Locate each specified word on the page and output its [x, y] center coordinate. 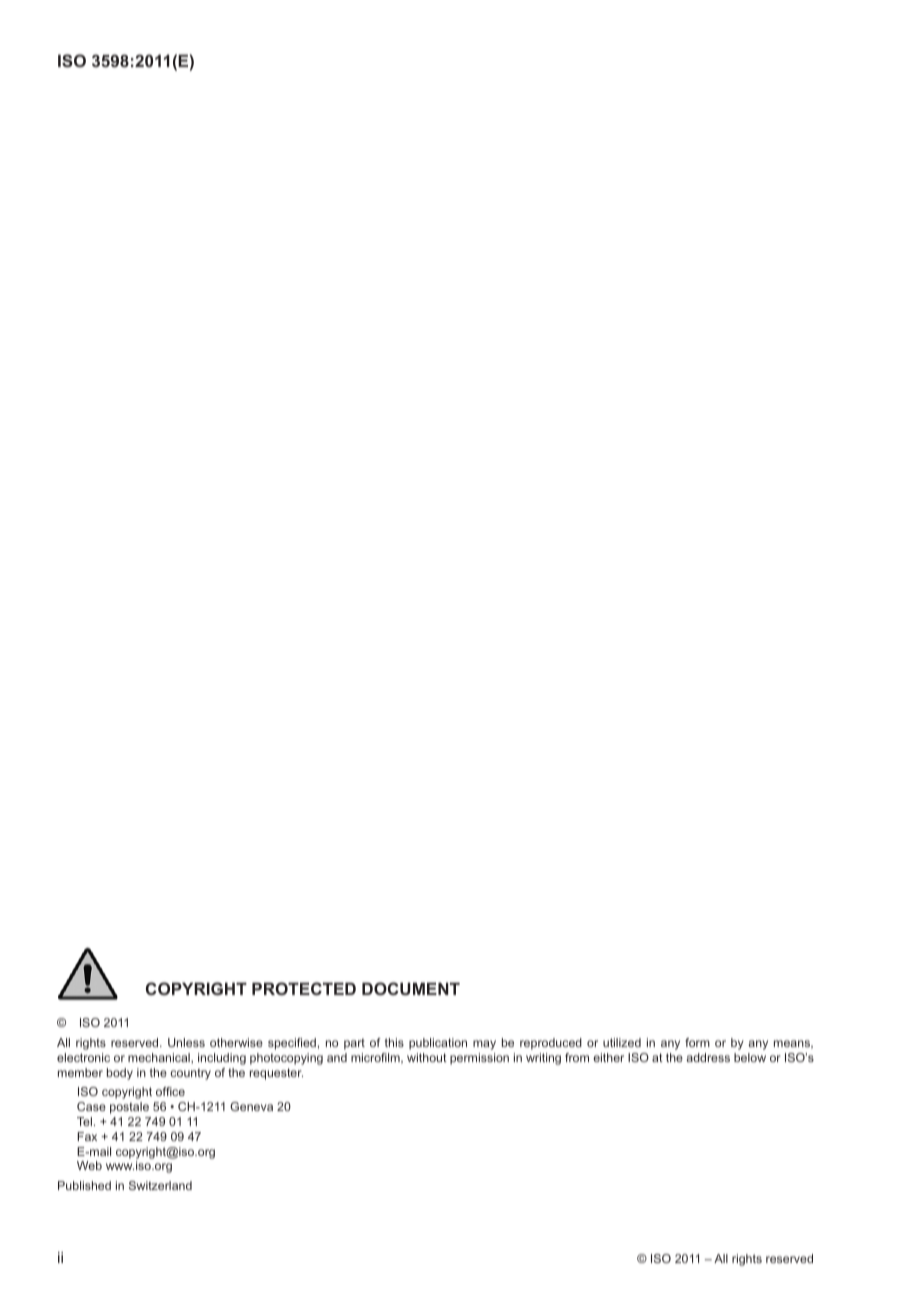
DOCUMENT [411, 988]
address [708, 1057]
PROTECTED [304, 988]
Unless [186, 1042]
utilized [622, 1042]
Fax [87, 1136]
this [394, 1042]
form [697, 1042]
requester [276, 1074]
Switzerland [160, 1185]
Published [84, 1185]
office [170, 1091]
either [608, 1057]
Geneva [251, 1106]
